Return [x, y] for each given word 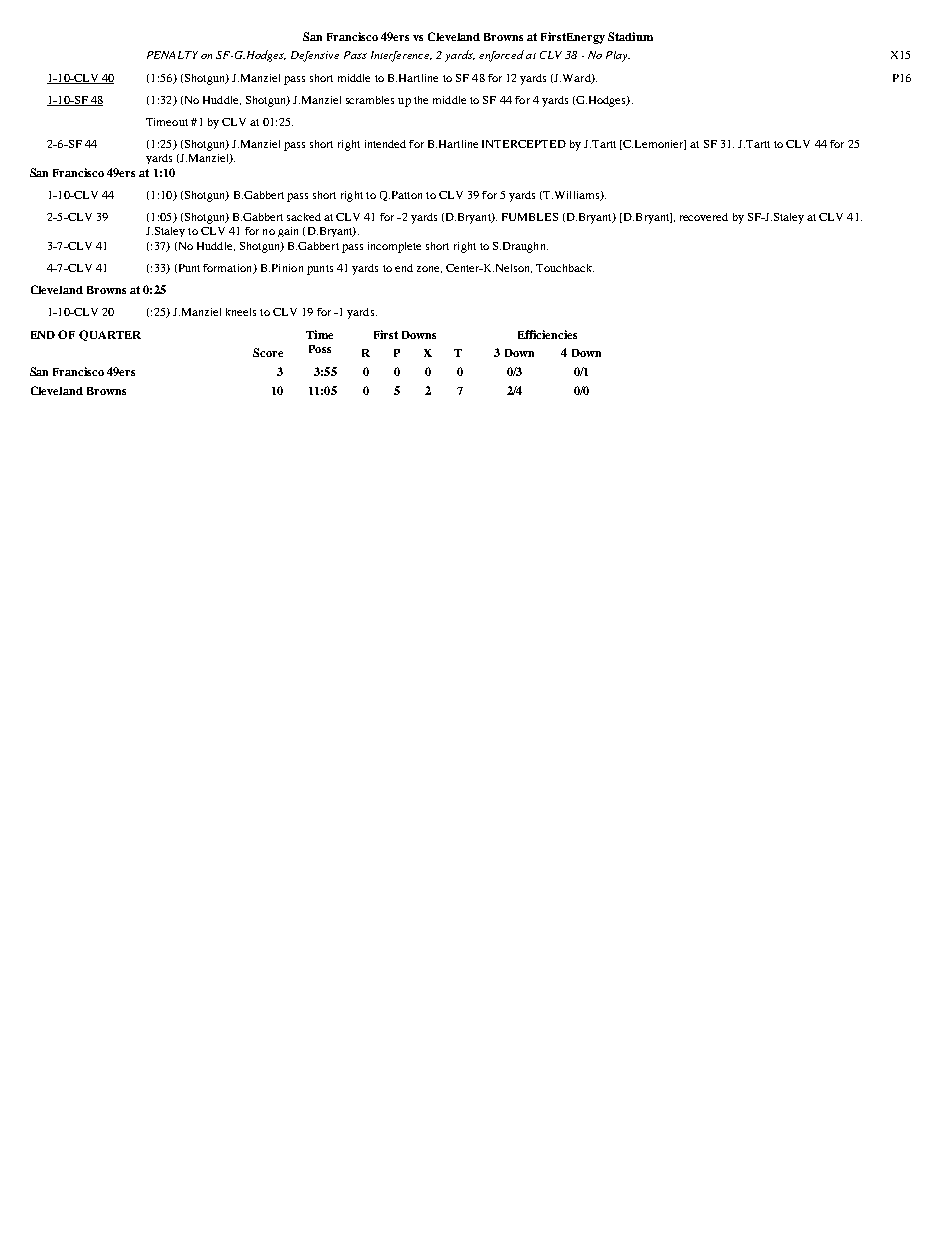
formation [229, 269]
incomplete [394, 247]
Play [618, 56]
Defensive [315, 56]
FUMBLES [530, 217]
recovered [704, 217]
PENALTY [172, 55]
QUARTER [110, 335]
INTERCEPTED [524, 144]
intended [385, 144]
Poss [320, 349]
